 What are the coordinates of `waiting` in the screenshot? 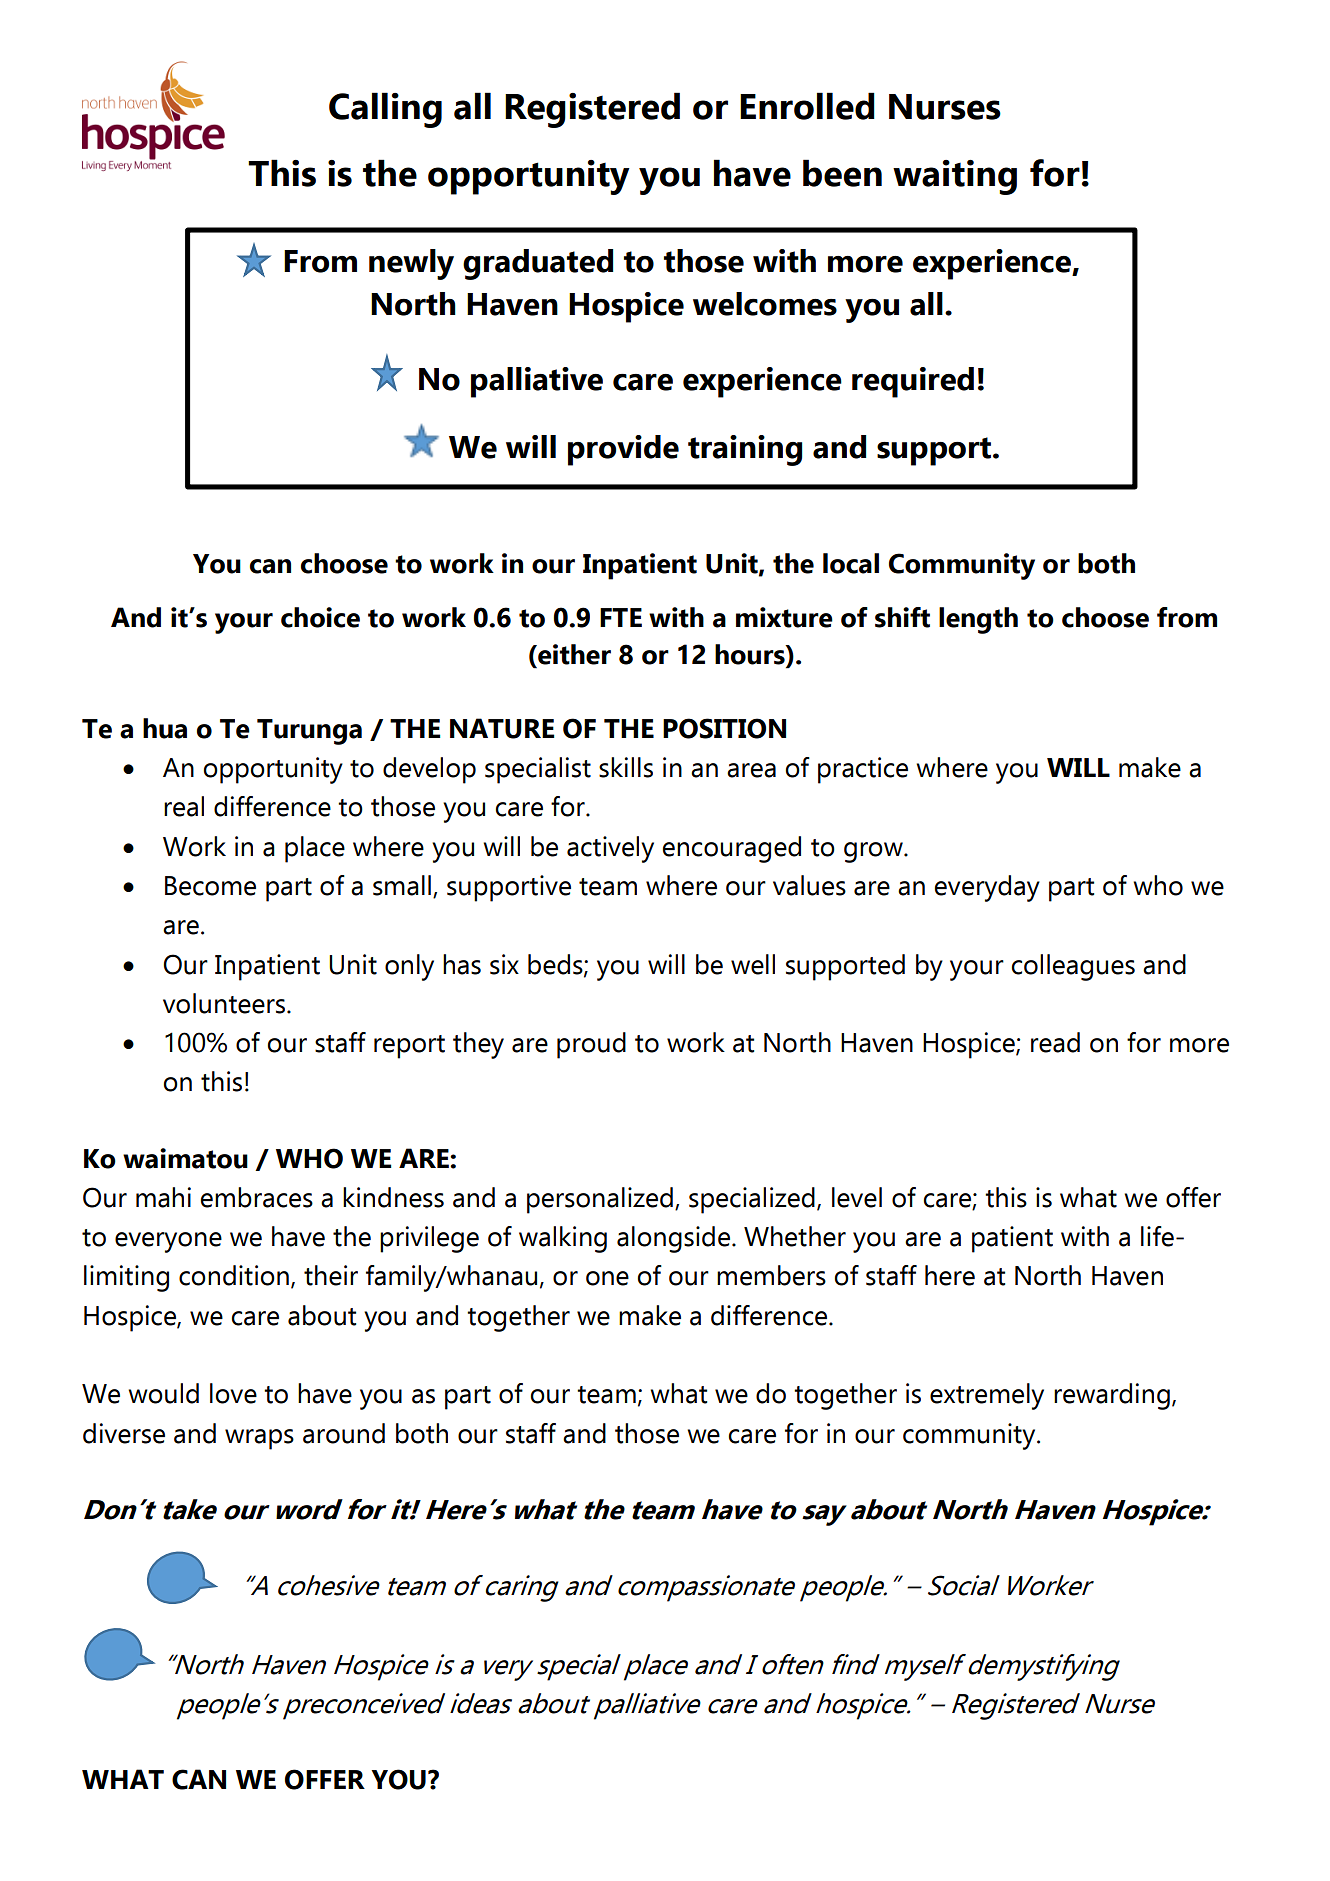 It's located at (955, 177).
